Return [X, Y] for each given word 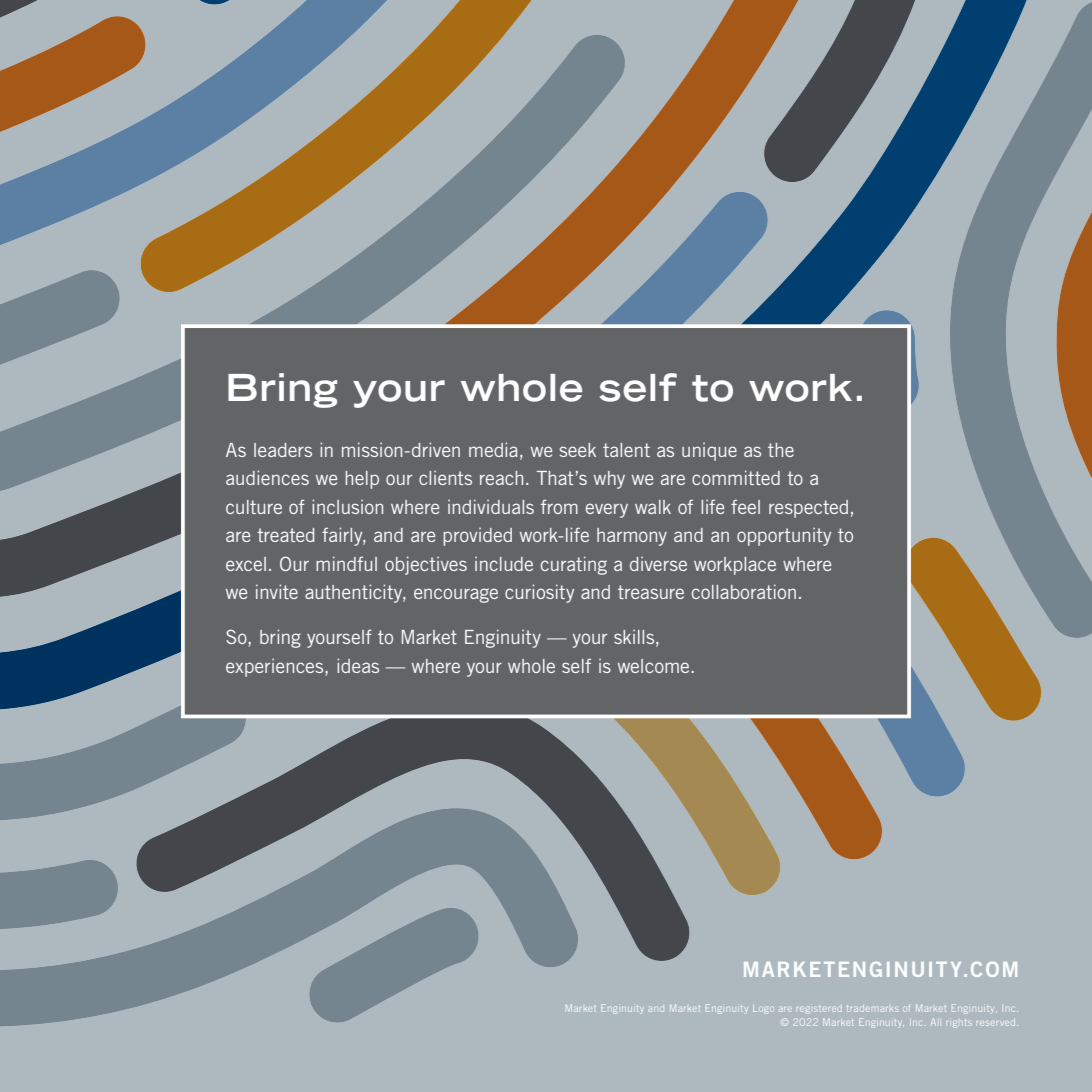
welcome [655, 666]
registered [819, 1010]
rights [959, 1024]
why [609, 480]
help [362, 480]
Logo [763, 1009]
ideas [358, 665]
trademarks [872, 1009]
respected [808, 509]
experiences [276, 668]
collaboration [744, 591]
